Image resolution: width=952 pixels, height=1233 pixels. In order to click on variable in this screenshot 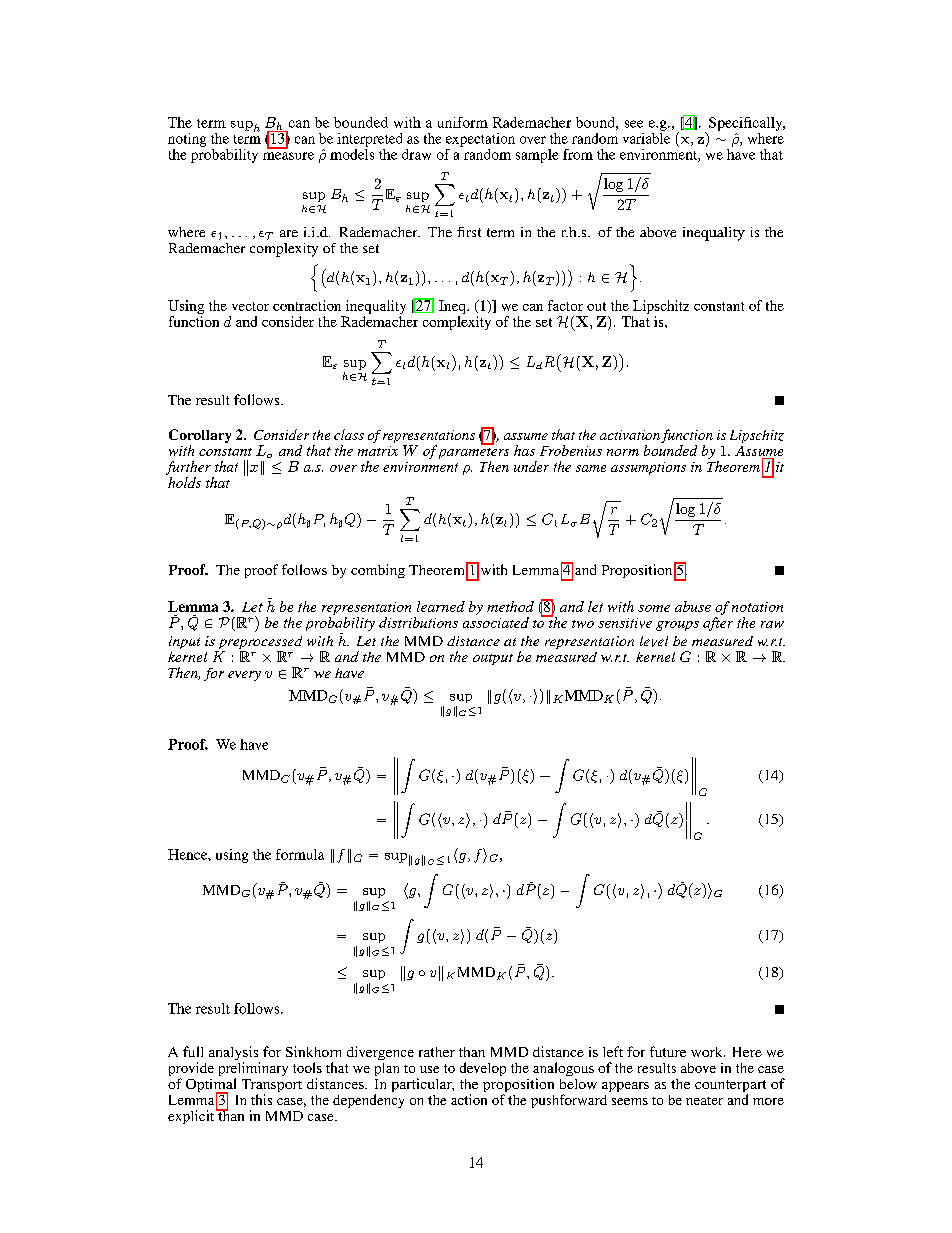, I will do `click(646, 138)`.
